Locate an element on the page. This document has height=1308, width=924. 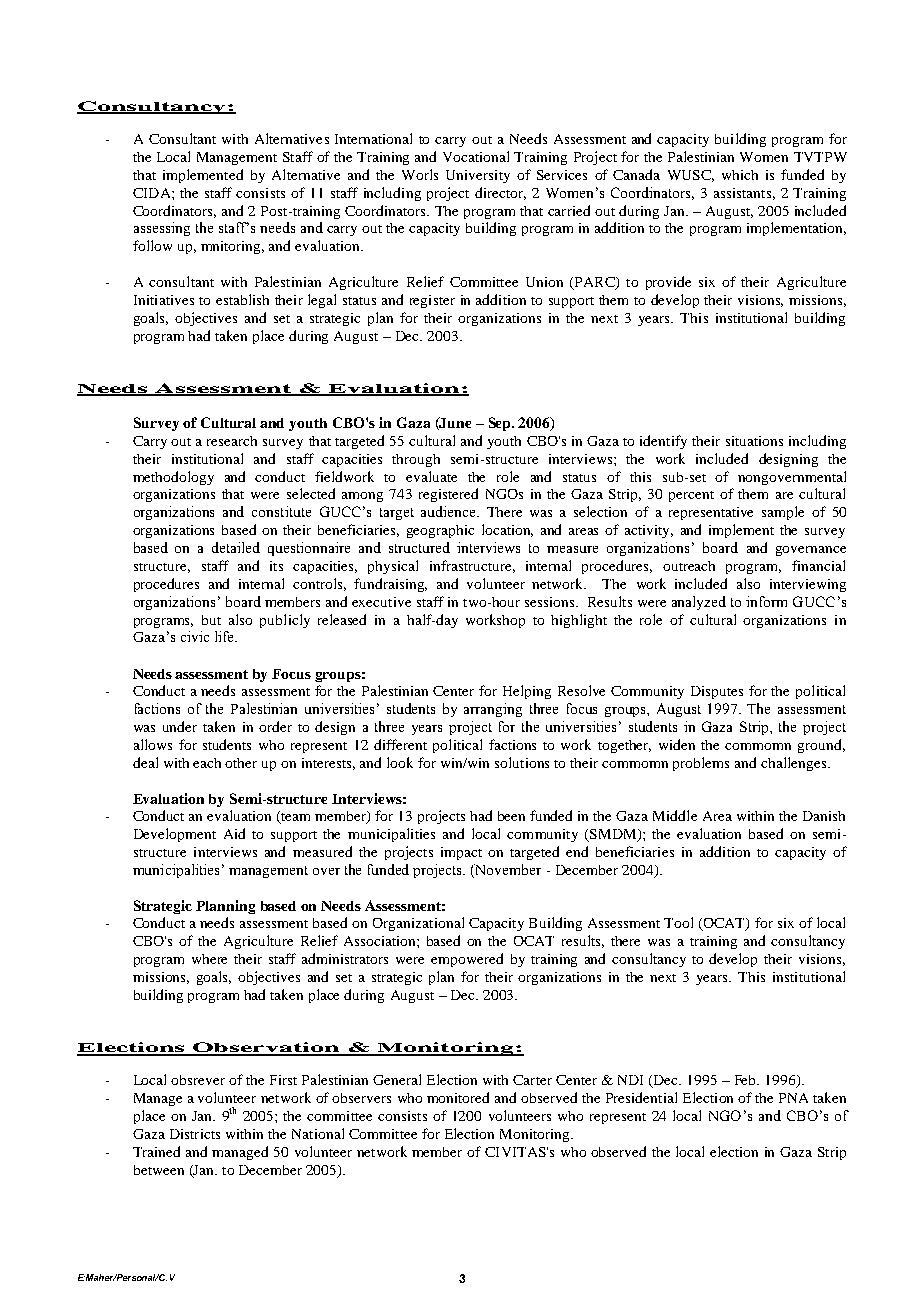
audience is located at coordinates (449, 511).
